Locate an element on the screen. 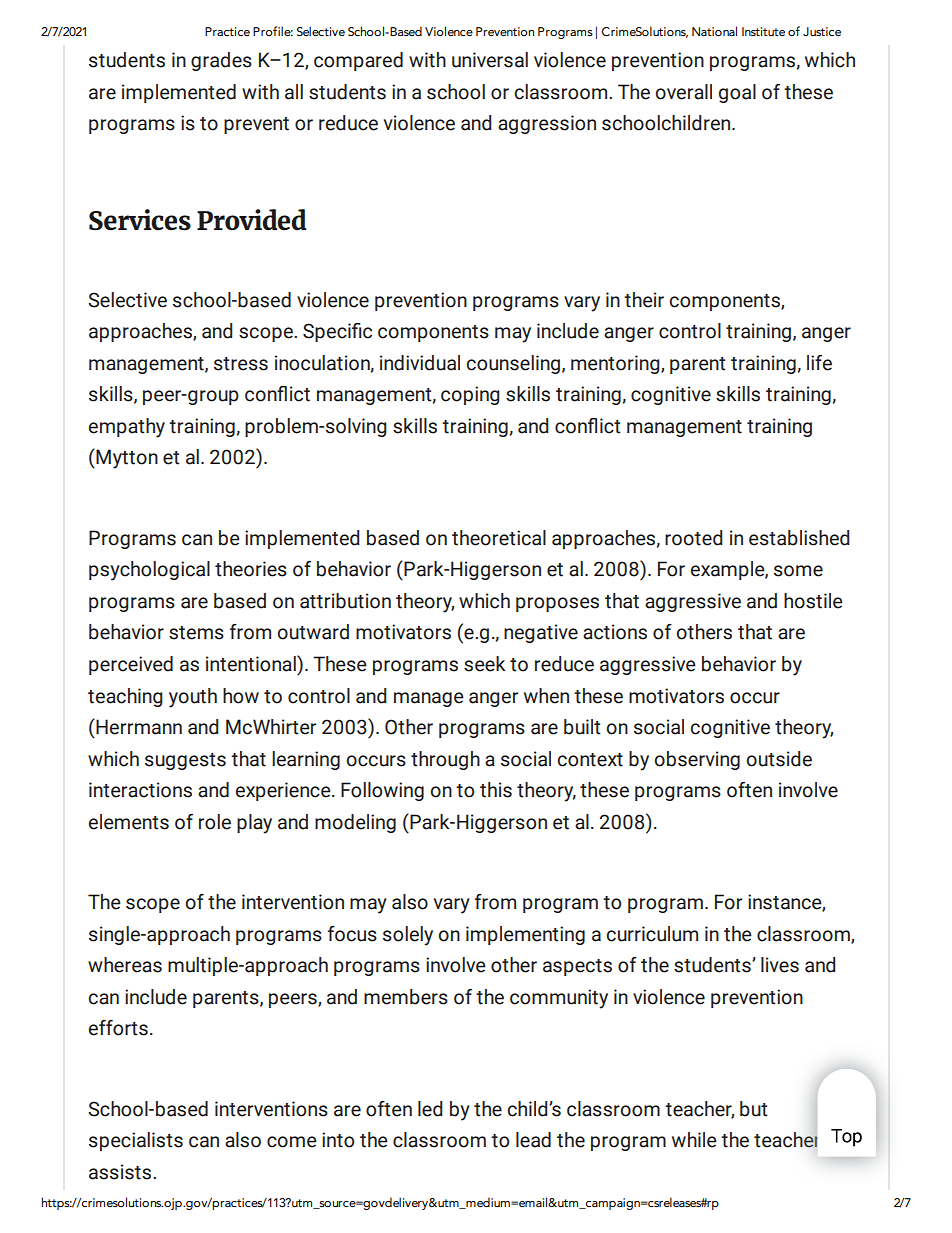 The height and width of the screenshot is (1233, 952). universal is located at coordinates (490, 60).
